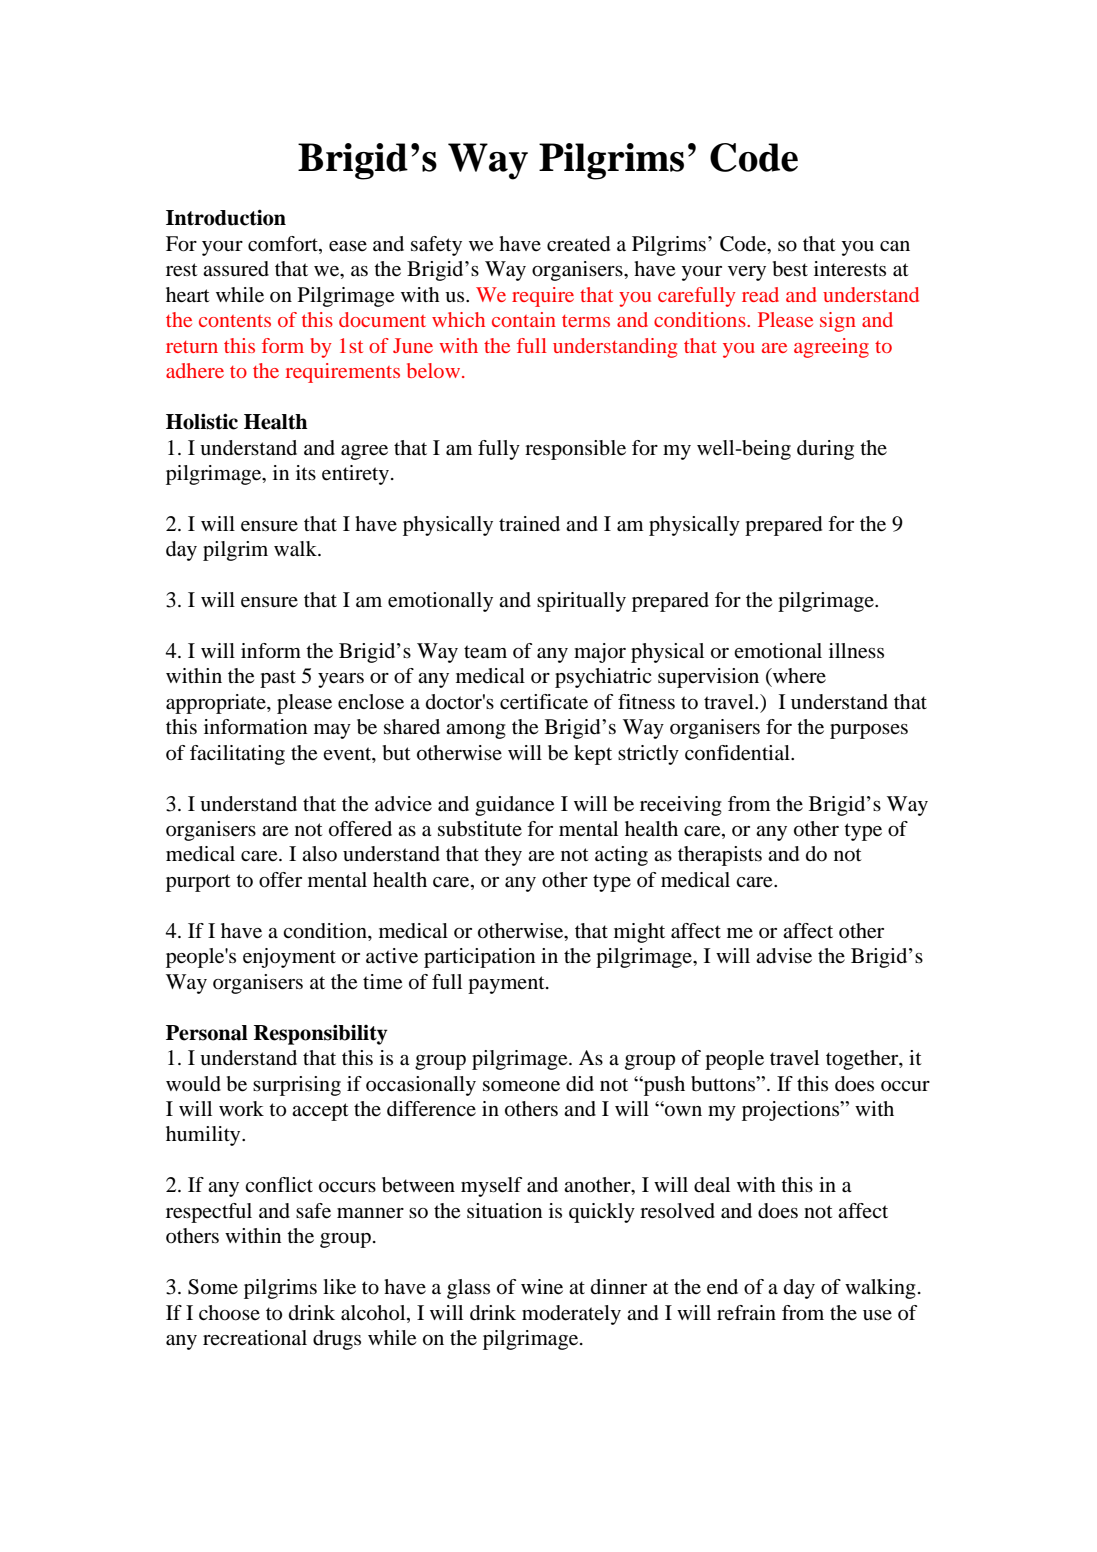  I want to click on recreational, so click(255, 1338).
